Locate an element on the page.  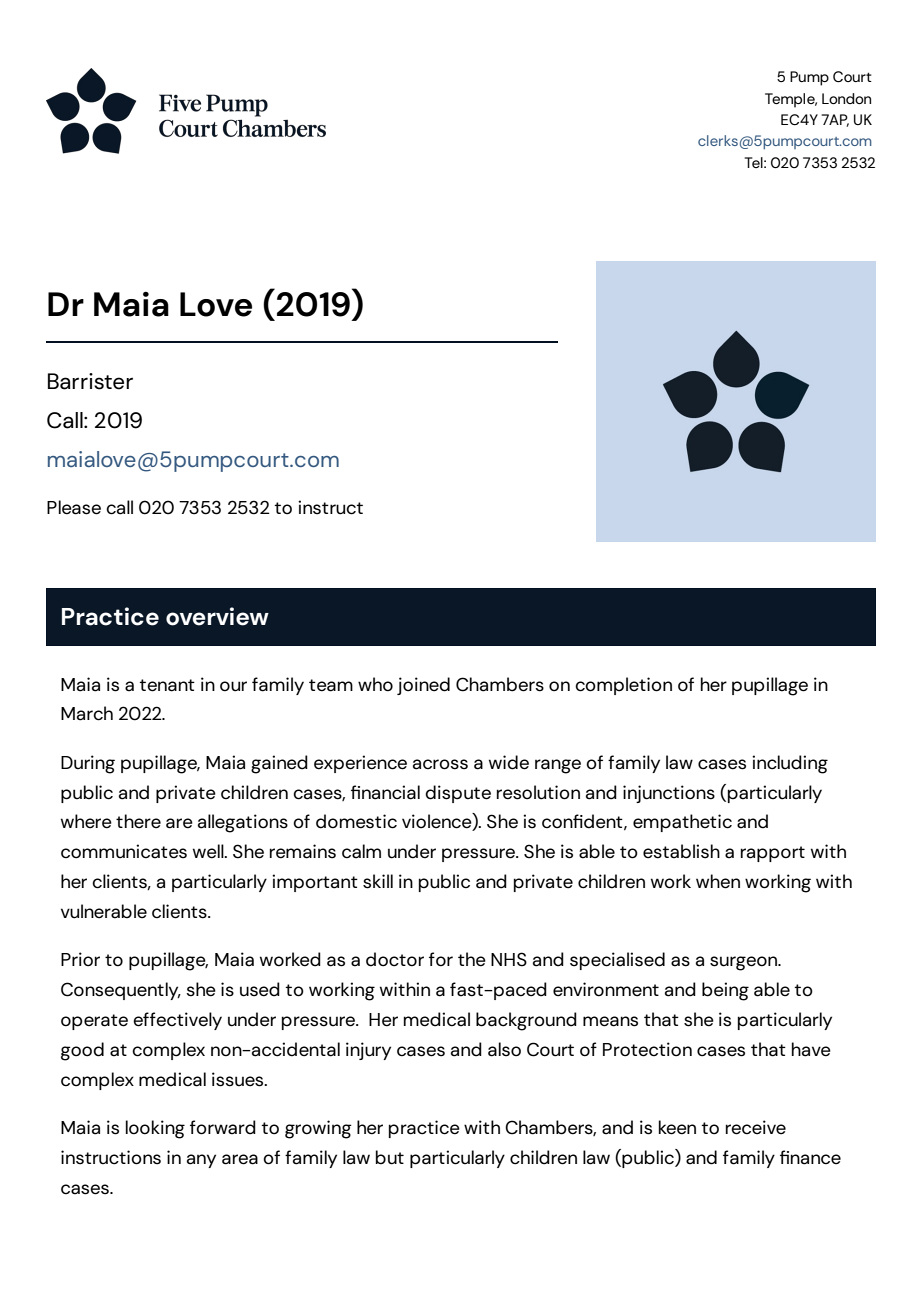
surgeon is located at coordinates (745, 963).
